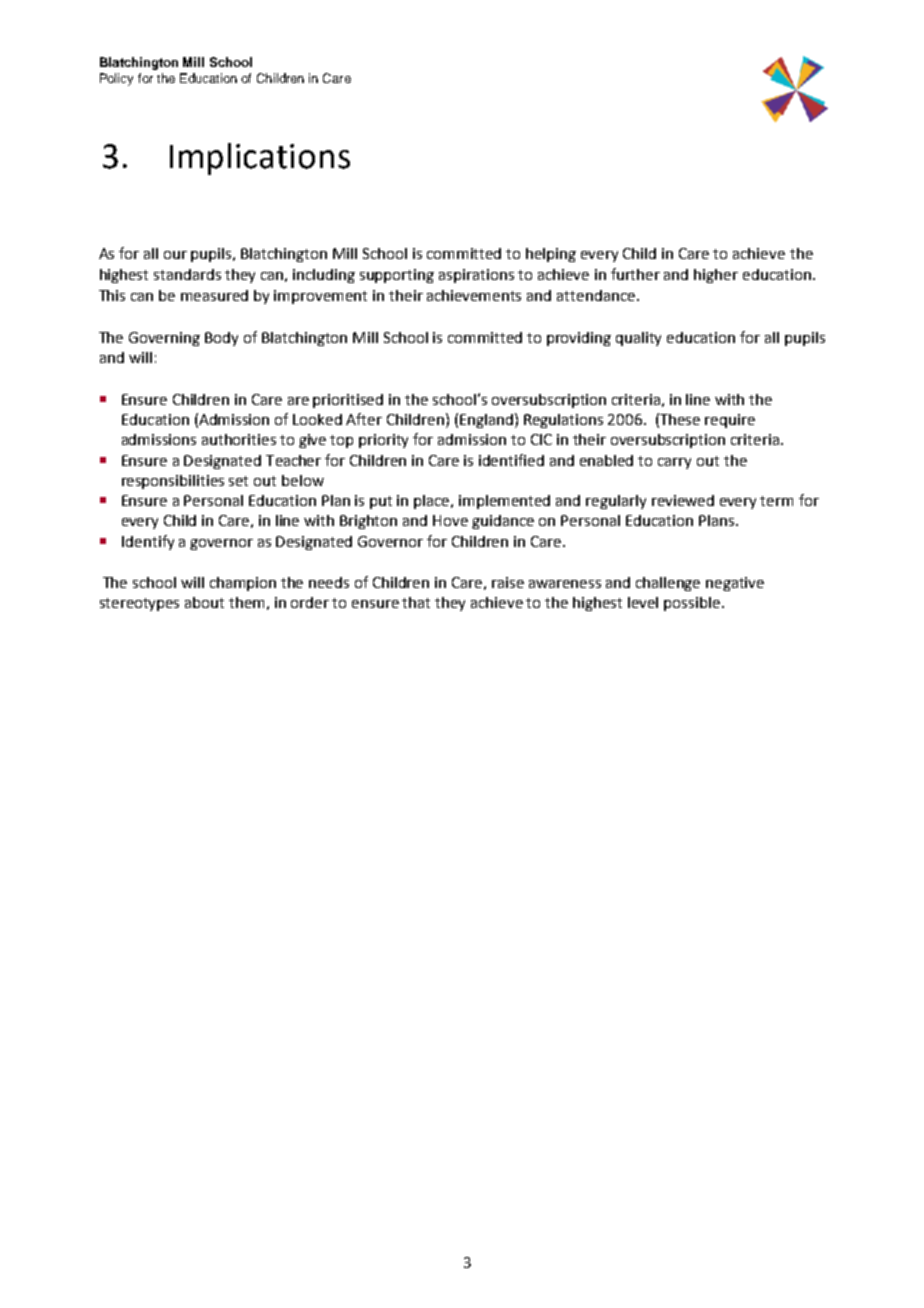  I want to click on Implications, so click(260, 159).
